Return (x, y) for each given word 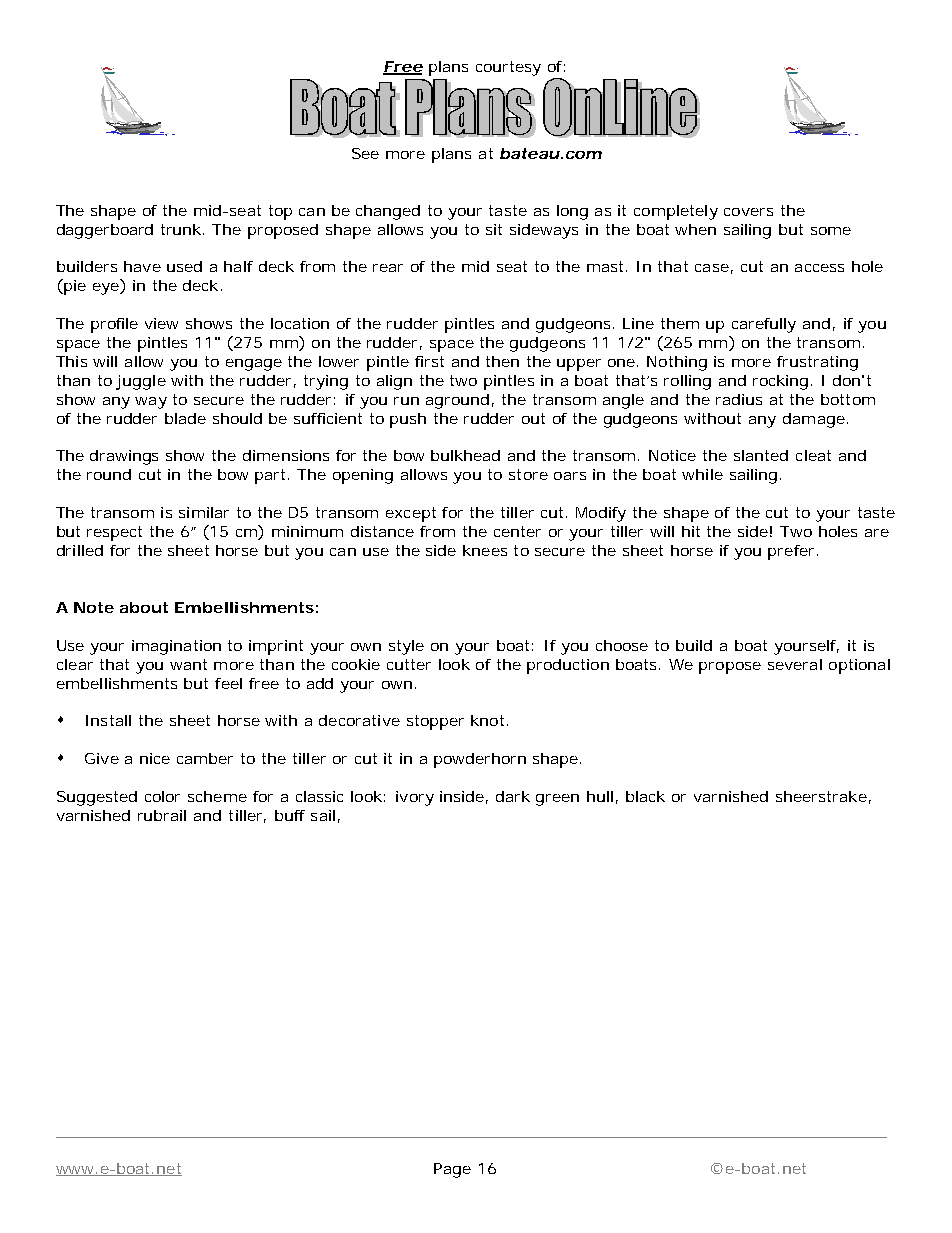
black (645, 796)
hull (600, 796)
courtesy (508, 68)
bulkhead (465, 455)
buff (290, 815)
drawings (124, 457)
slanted (761, 455)
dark (513, 796)
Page (452, 1170)
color (162, 796)
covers (748, 212)
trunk (182, 229)
